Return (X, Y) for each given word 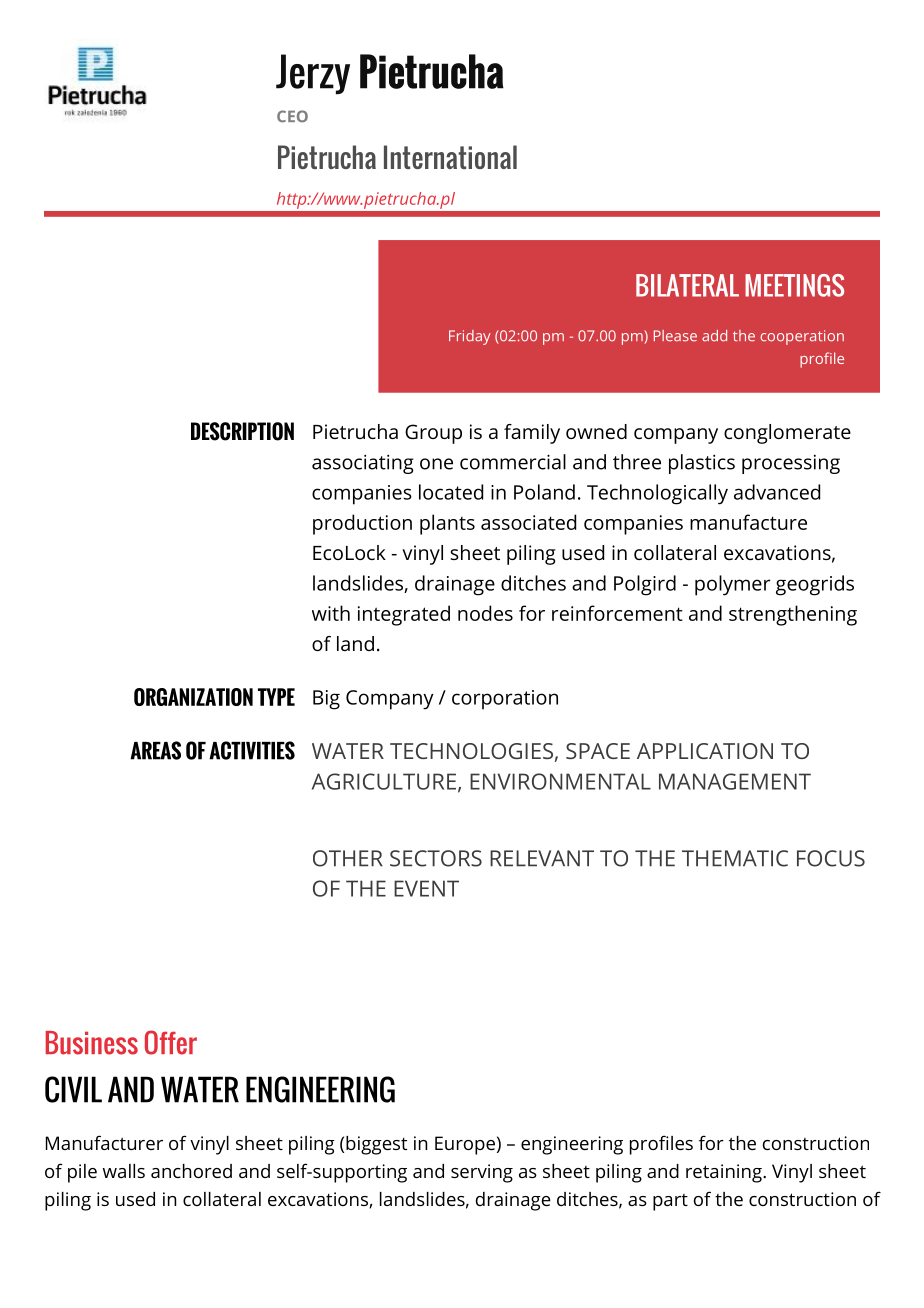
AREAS (155, 750)
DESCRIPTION (242, 431)
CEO (292, 116)
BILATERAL (687, 285)
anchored (191, 1171)
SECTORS (436, 858)
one (436, 464)
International (450, 157)
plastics (702, 464)
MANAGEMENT (735, 781)
